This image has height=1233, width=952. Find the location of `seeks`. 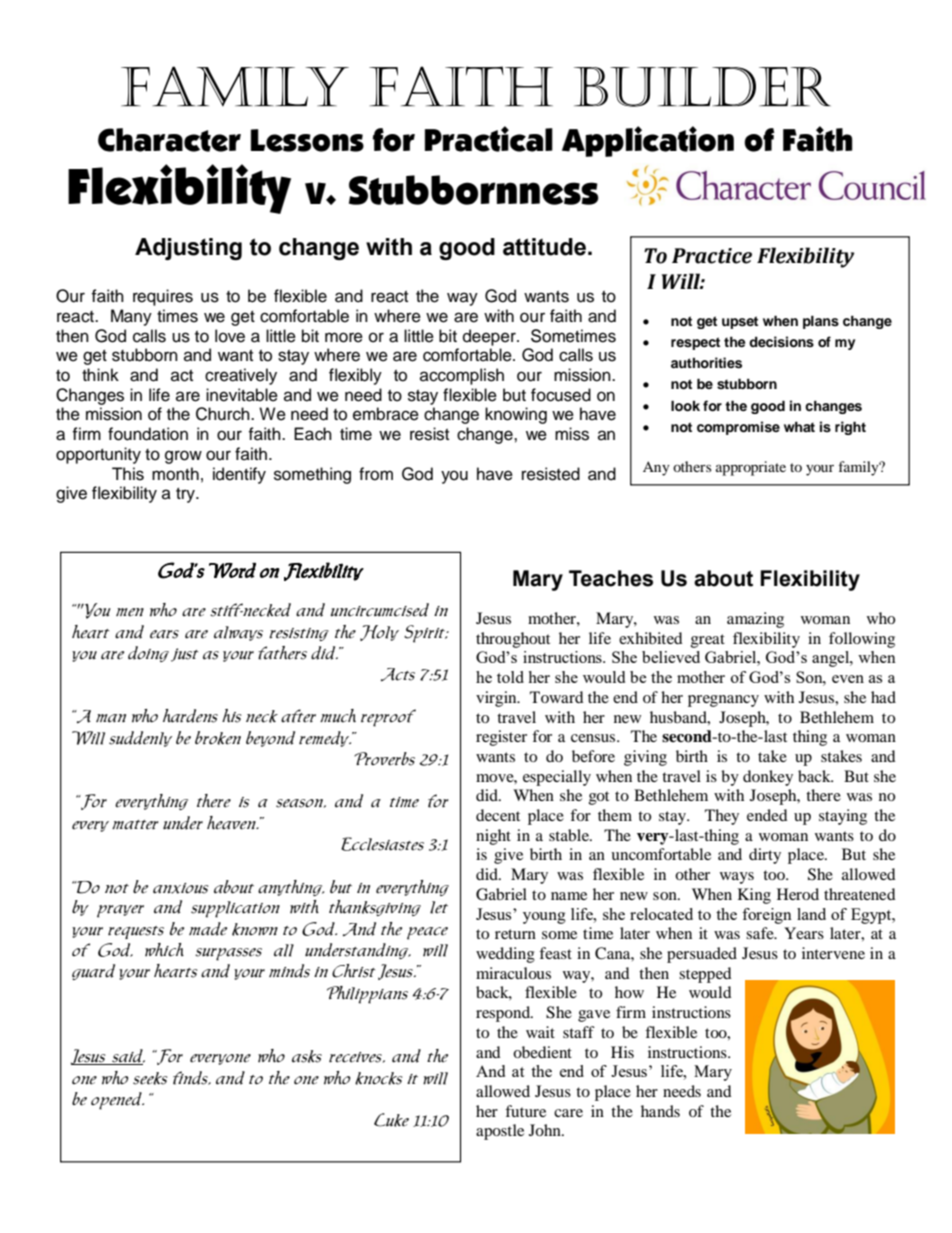

seeks is located at coordinates (150, 1078).
